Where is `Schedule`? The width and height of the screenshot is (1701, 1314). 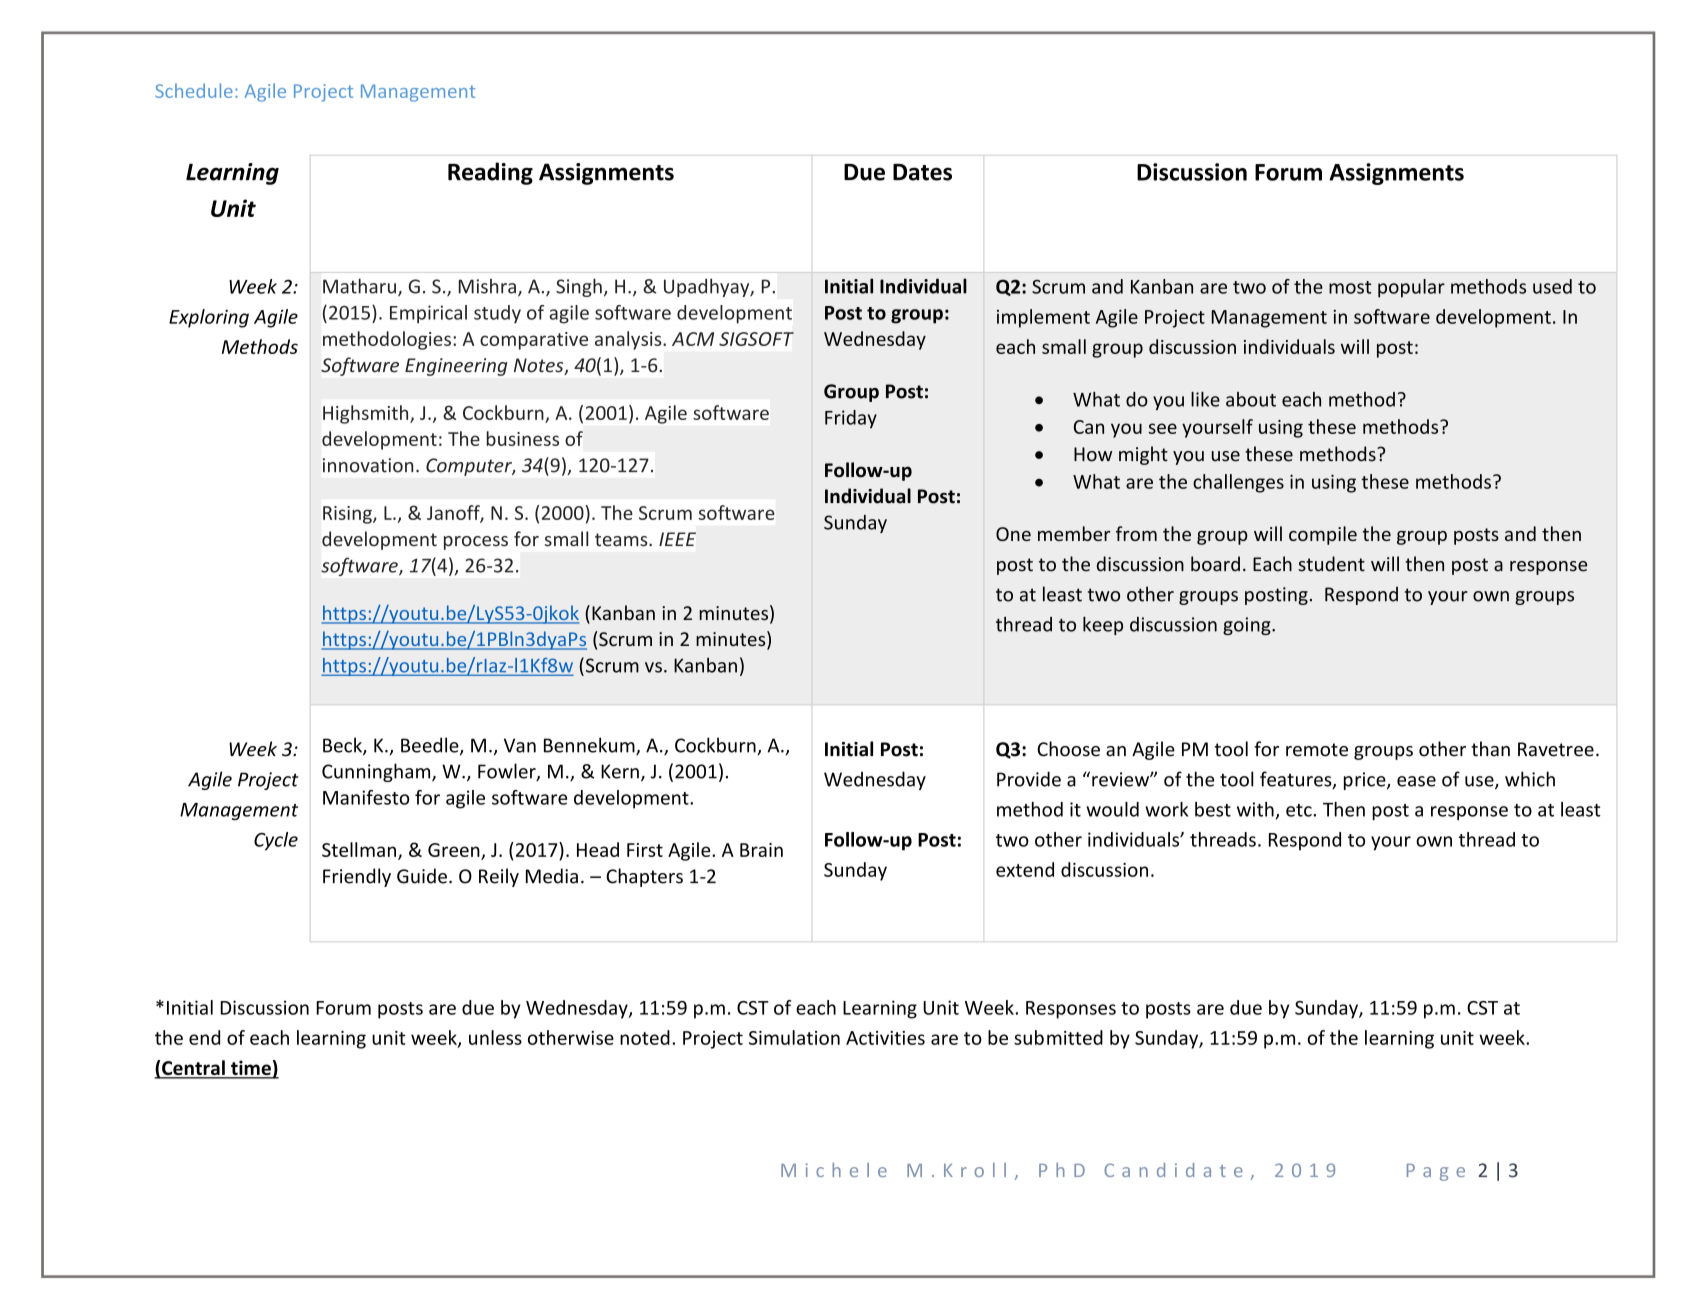 Schedule is located at coordinates (194, 90).
